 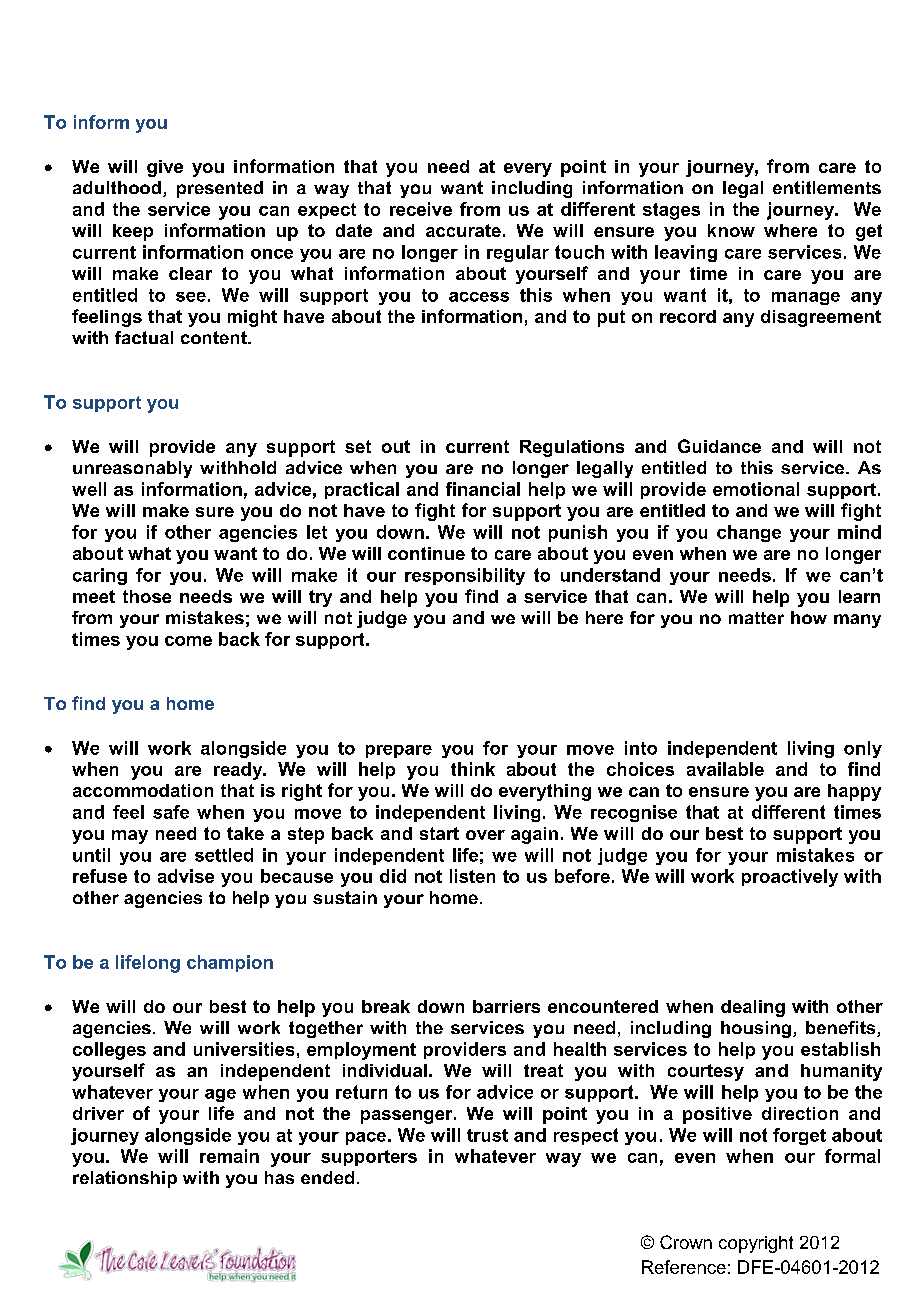 What do you see at coordinates (132, 469) in the page?
I see `unreasonably` at bounding box center [132, 469].
